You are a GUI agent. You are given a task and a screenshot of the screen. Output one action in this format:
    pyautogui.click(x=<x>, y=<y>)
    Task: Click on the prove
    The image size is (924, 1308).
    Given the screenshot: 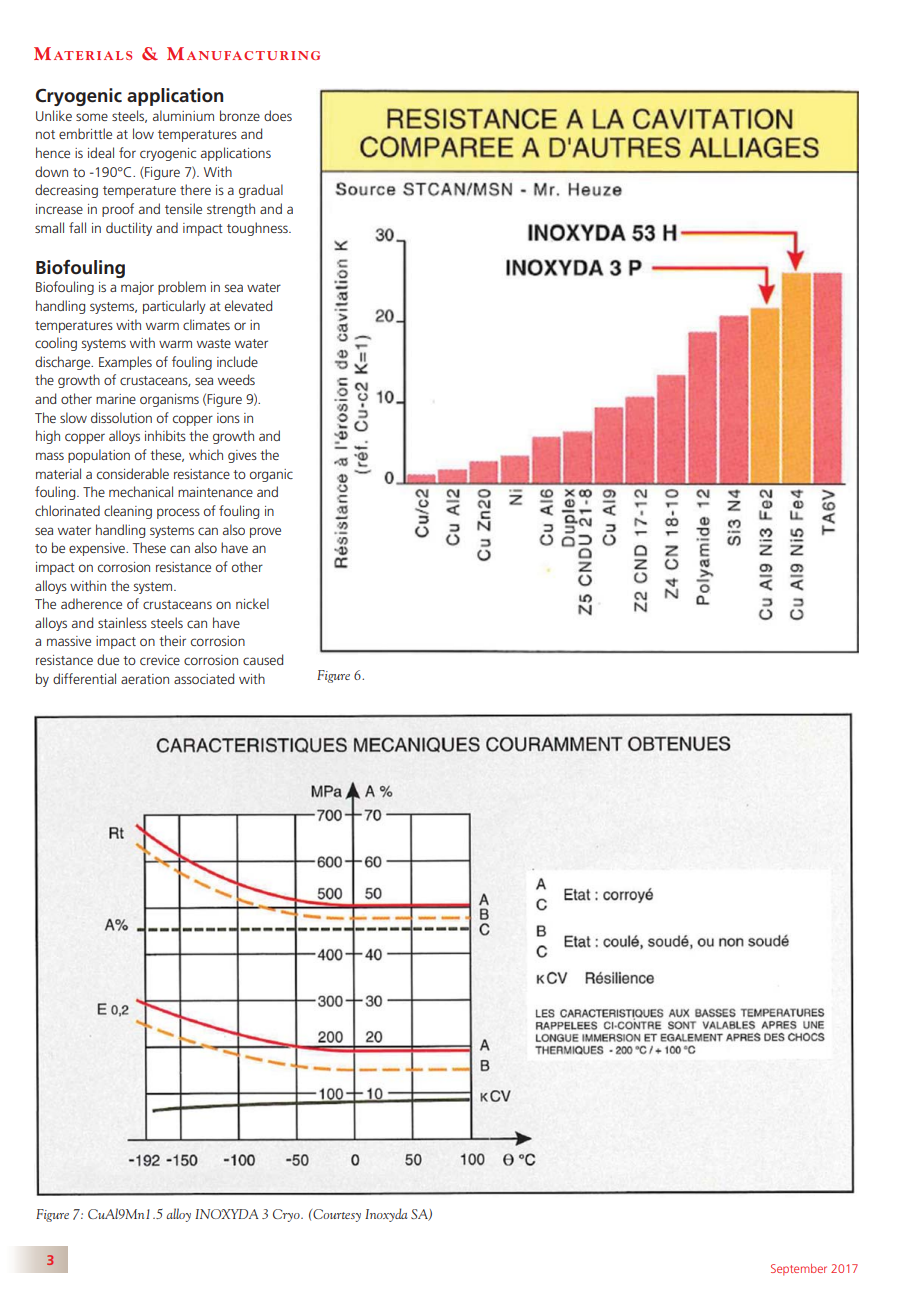 What is the action you would take?
    pyautogui.click(x=265, y=532)
